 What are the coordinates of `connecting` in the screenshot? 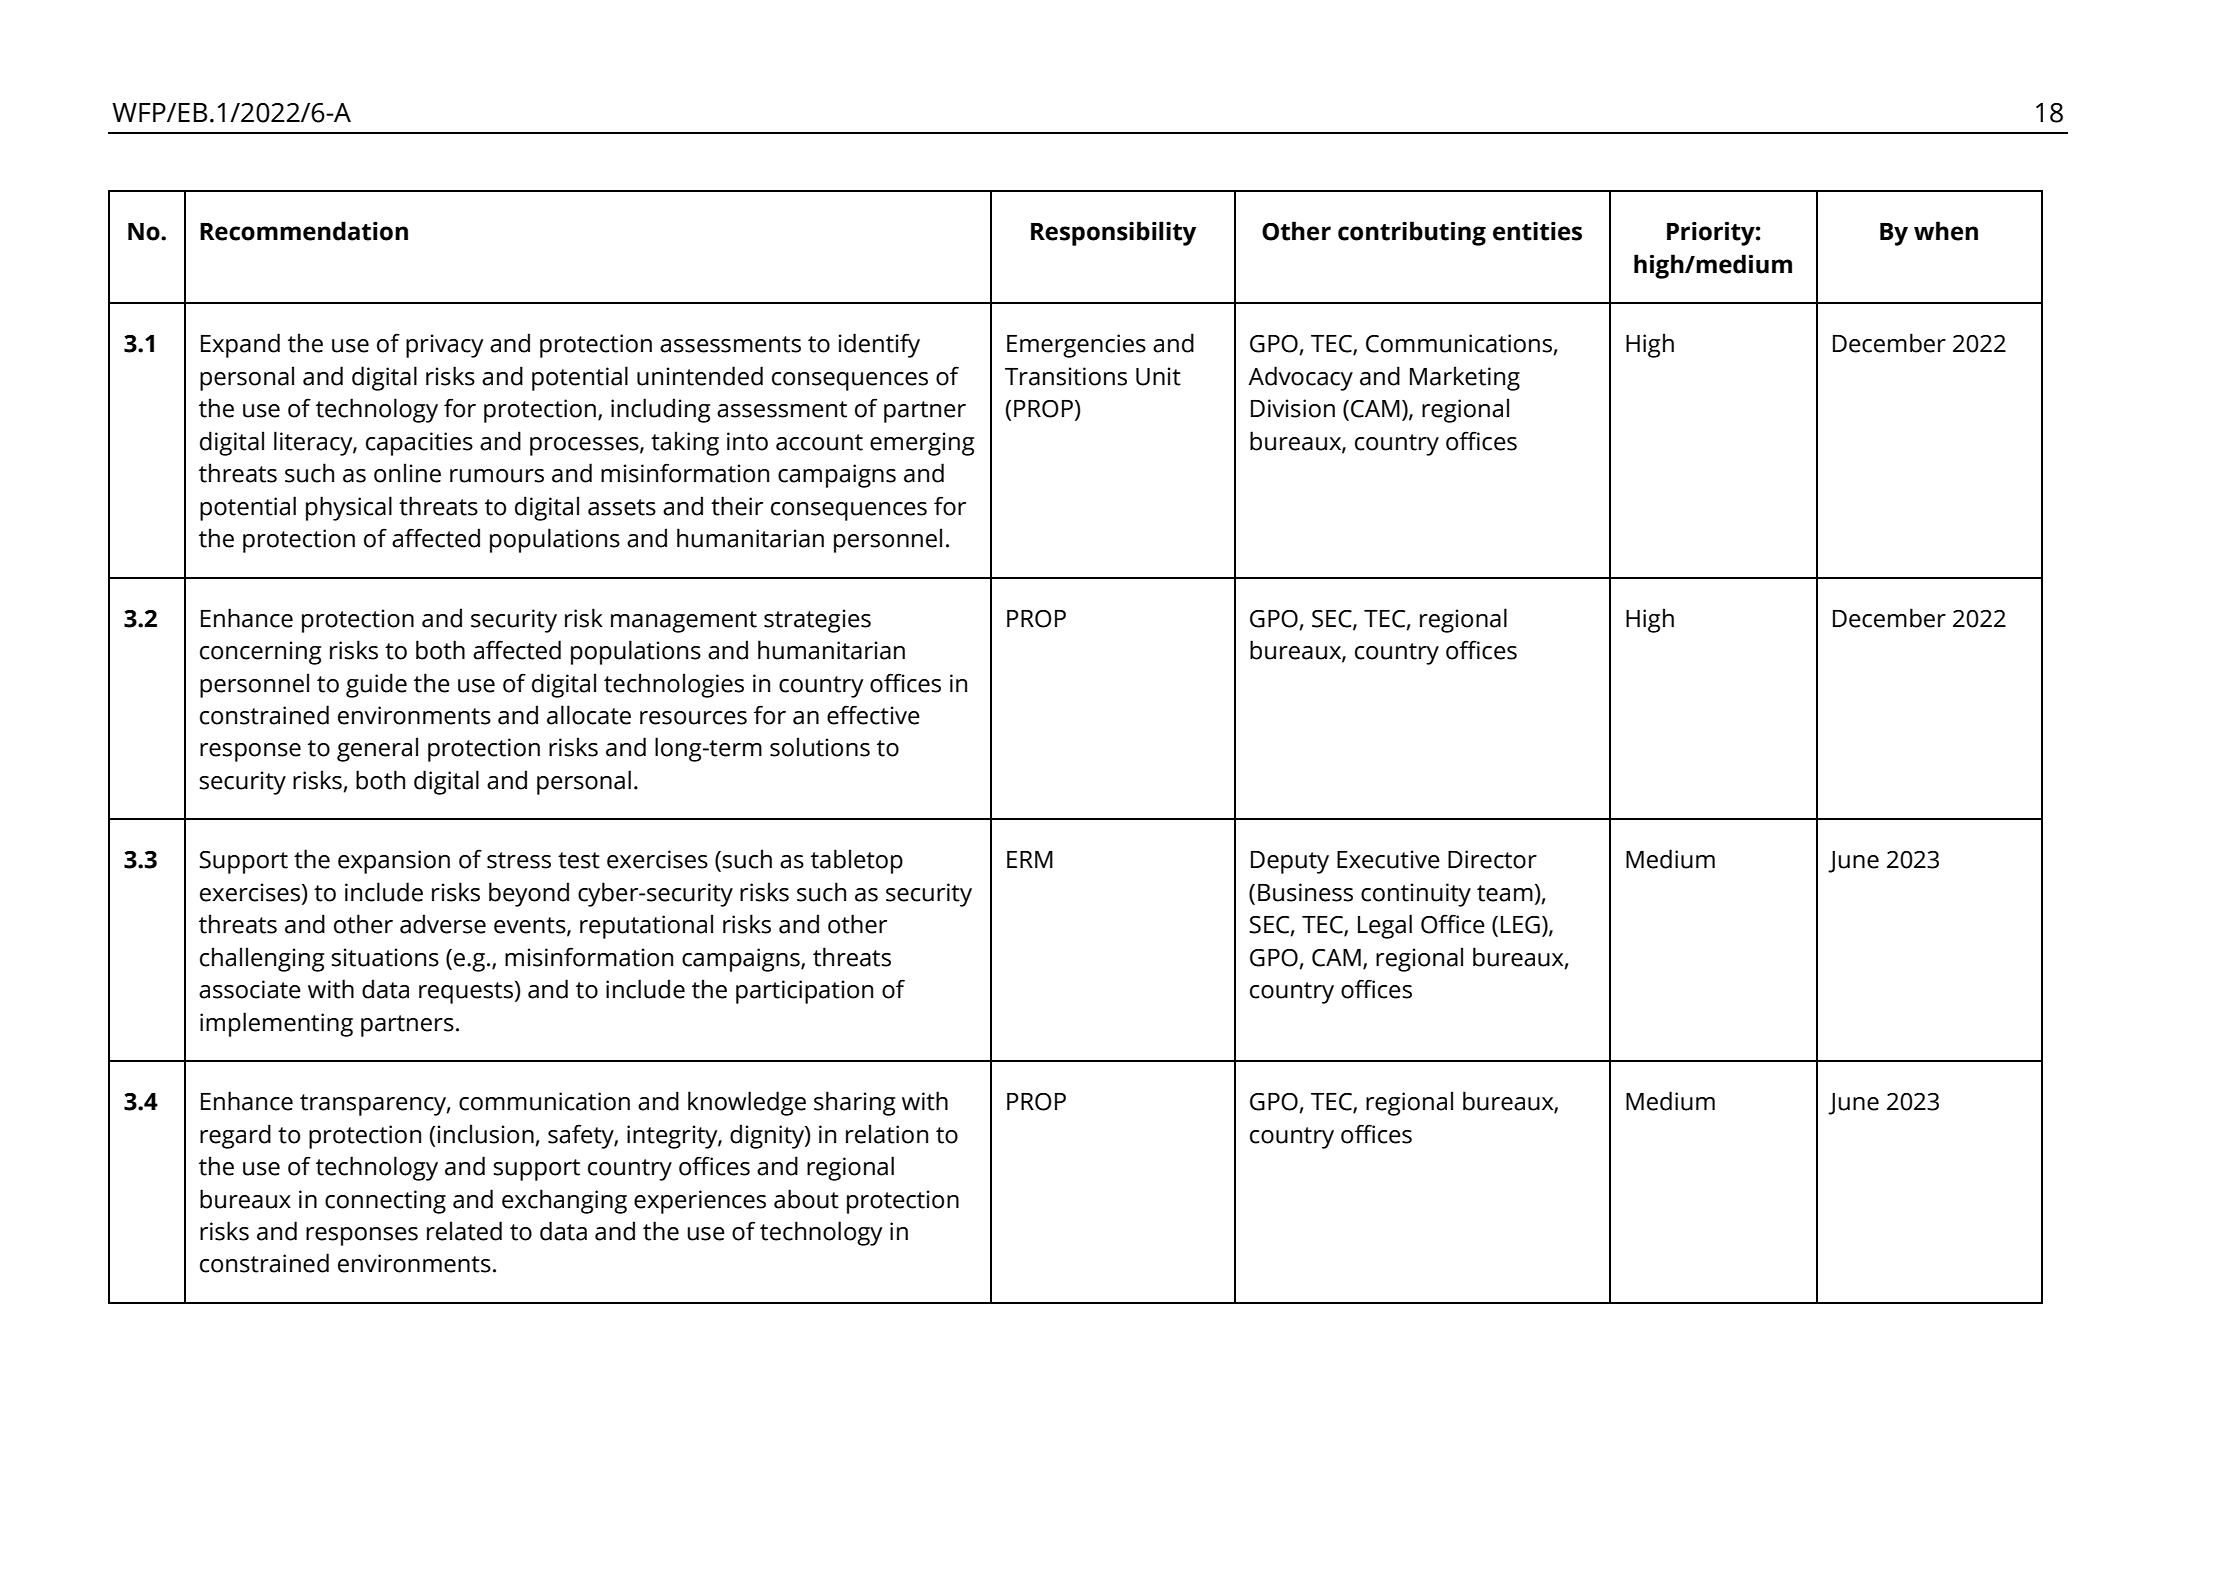 It's located at (385, 1202).
